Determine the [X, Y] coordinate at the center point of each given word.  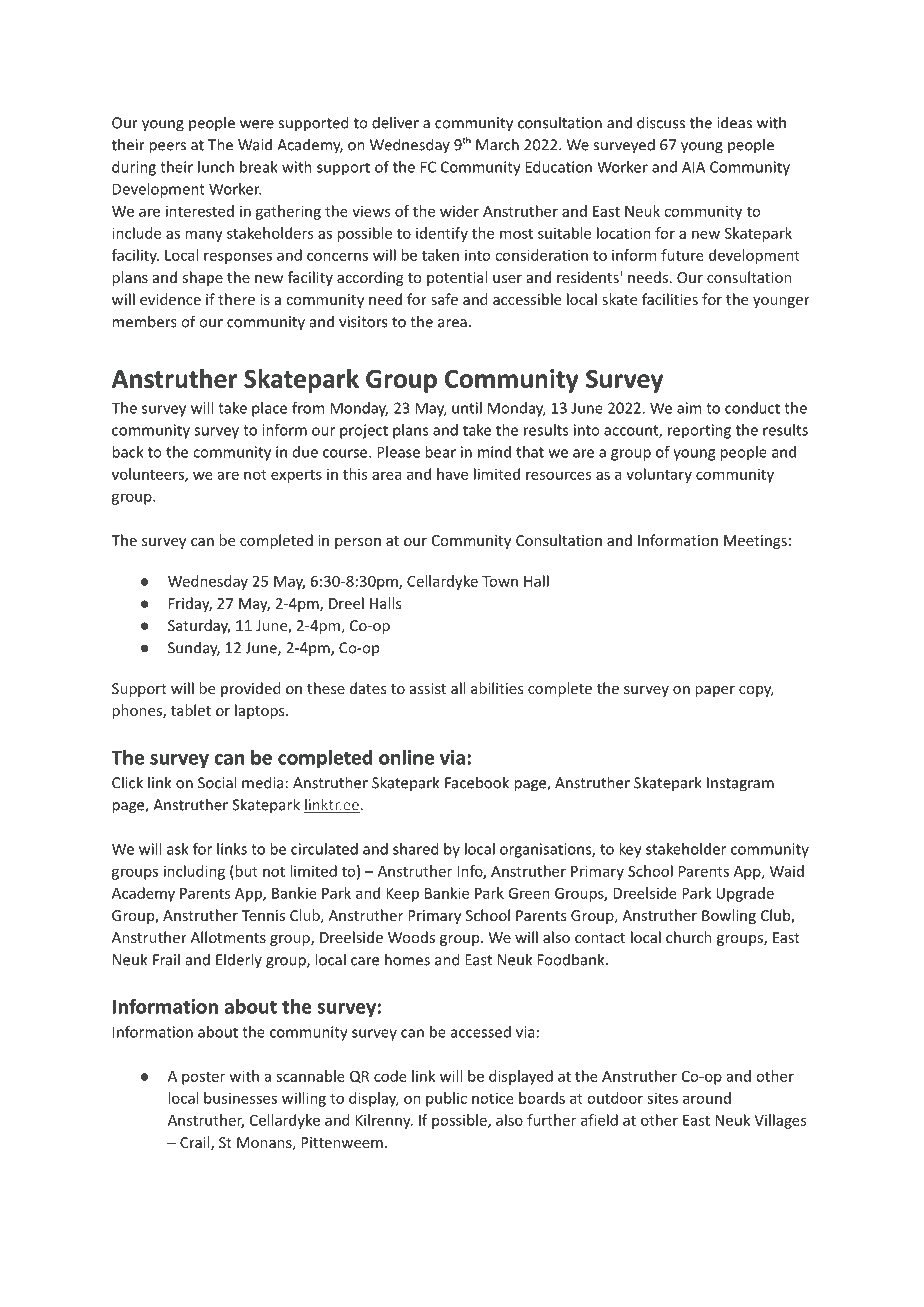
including [194, 872]
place [269, 409]
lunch [216, 167]
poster [203, 1078]
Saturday [199, 626]
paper [715, 691]
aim [689, 408]
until [467, 408]
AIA [693, 167]
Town [500, 581]
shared [415, 849]
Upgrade [745, 894]
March [497, 144]
